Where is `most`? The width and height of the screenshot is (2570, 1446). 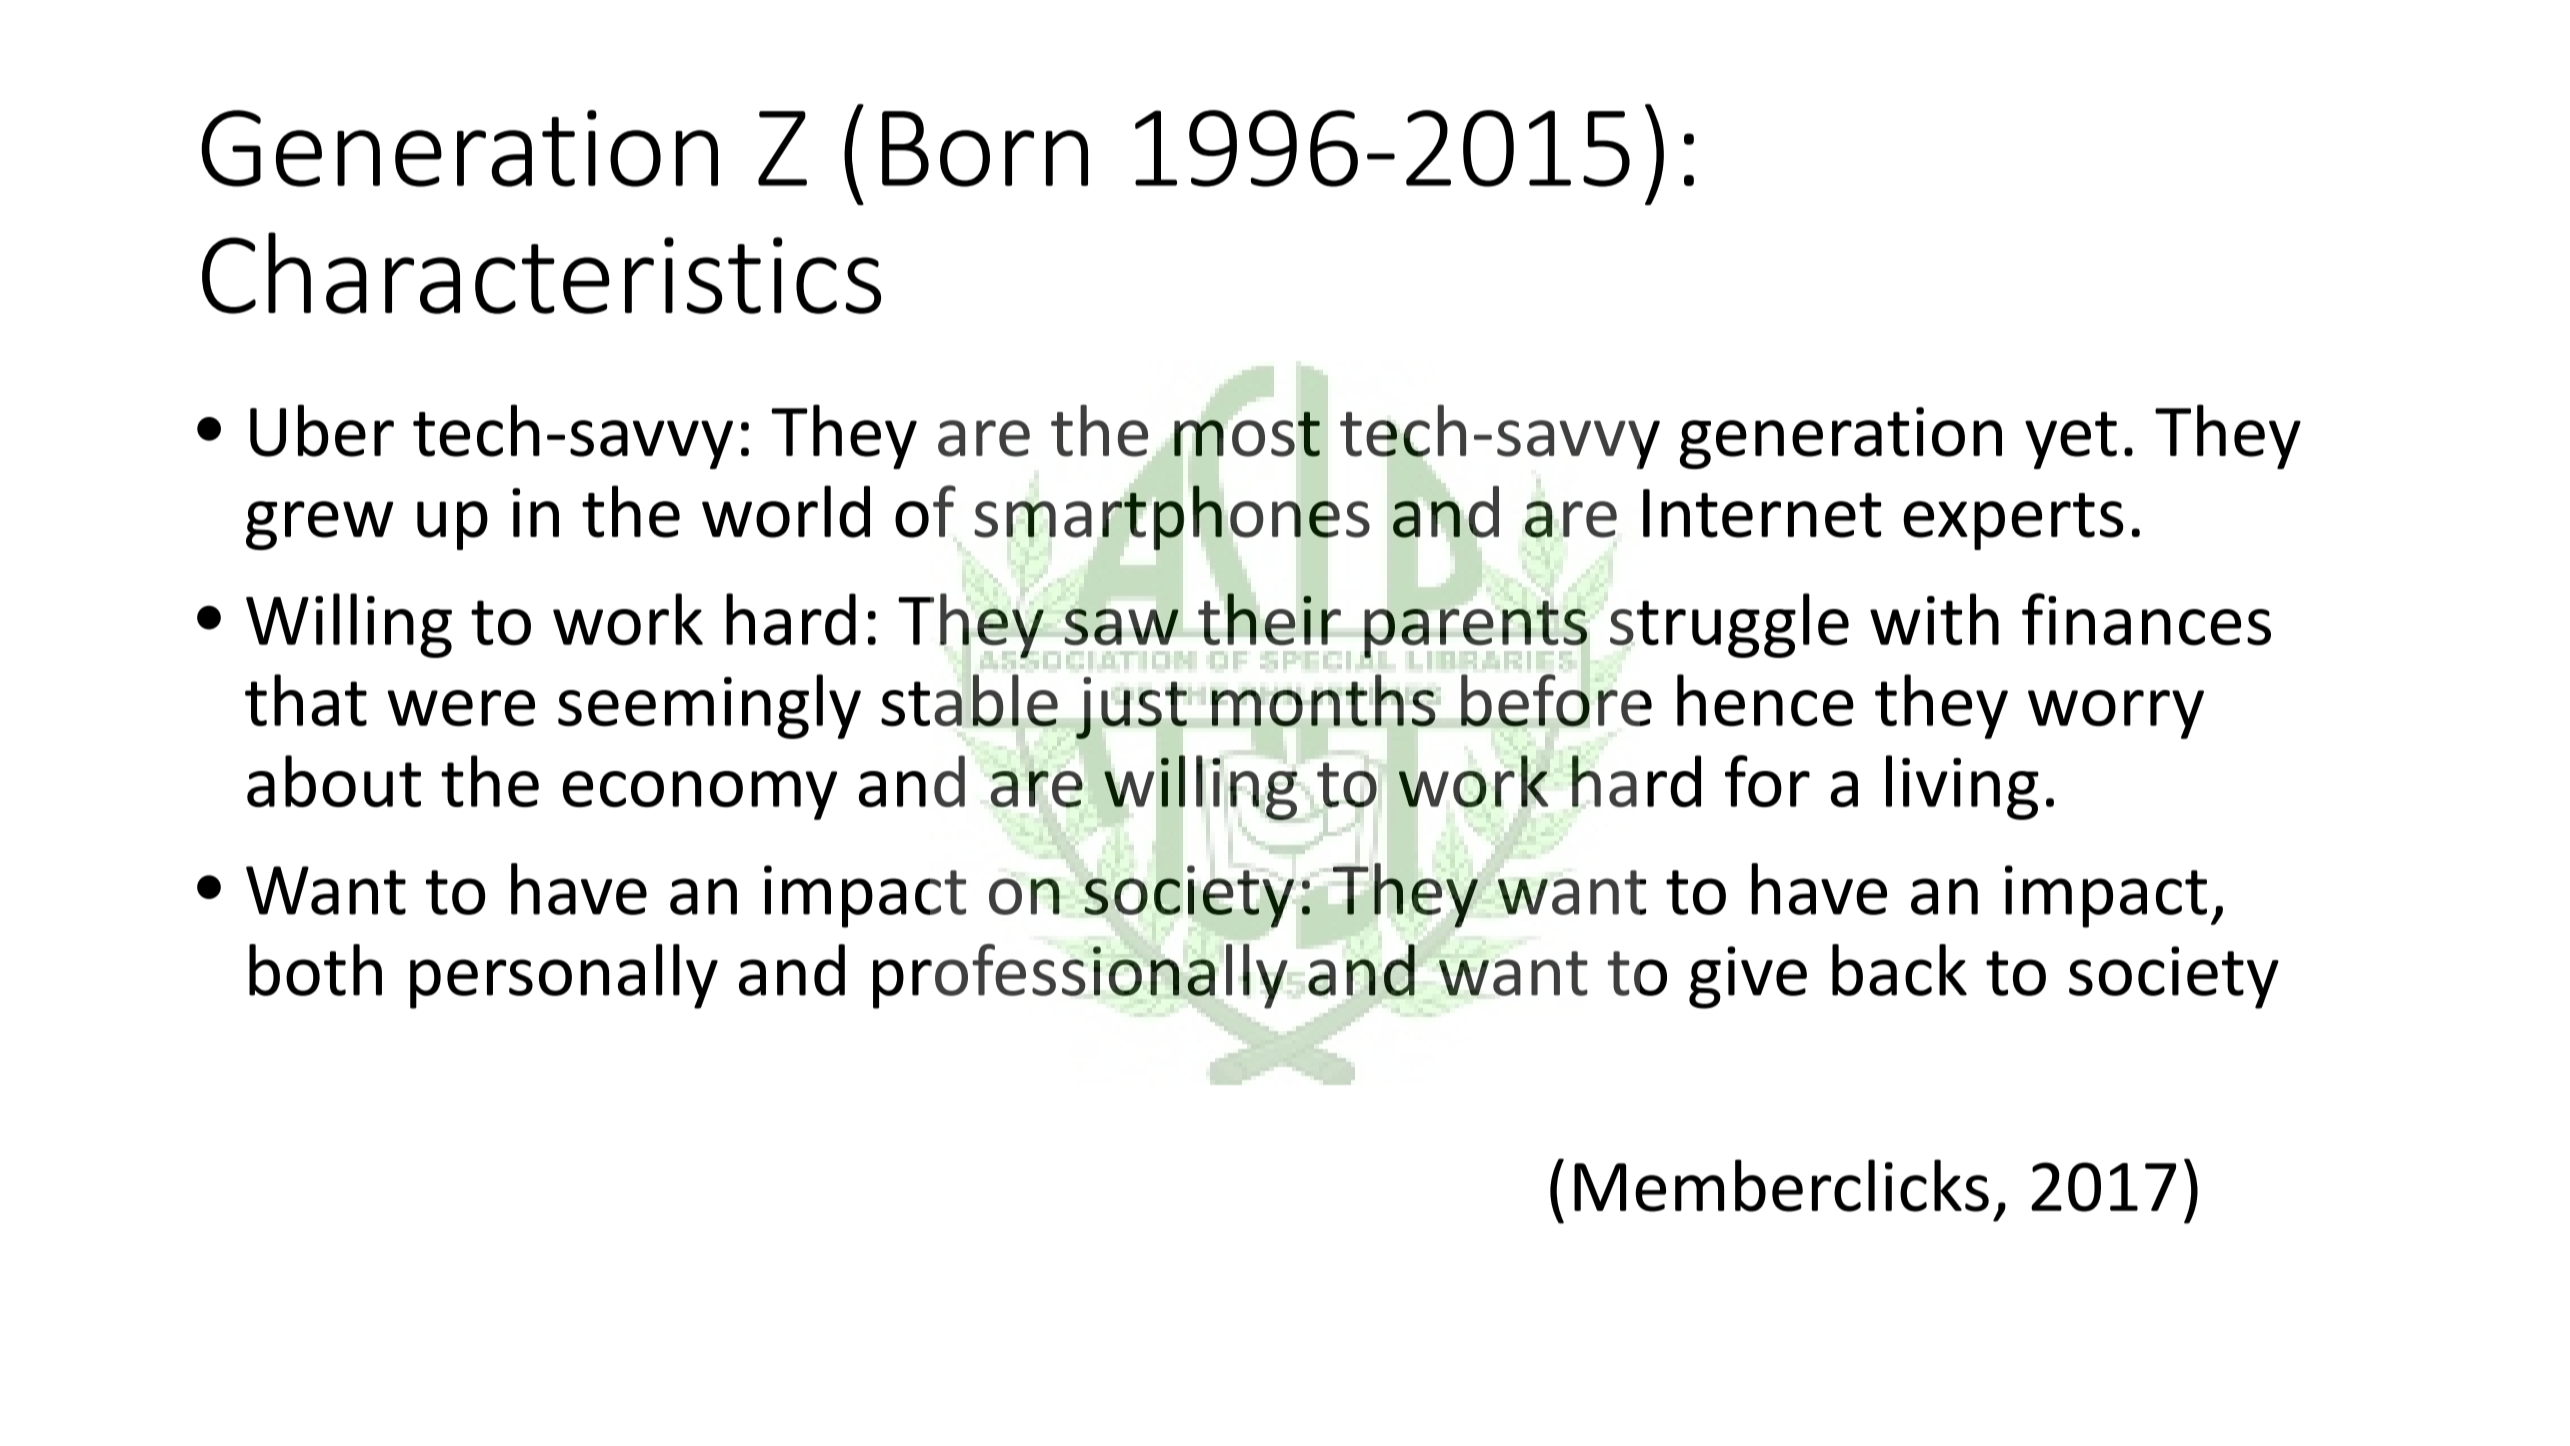
most is located at coordinates (1247, 433).
